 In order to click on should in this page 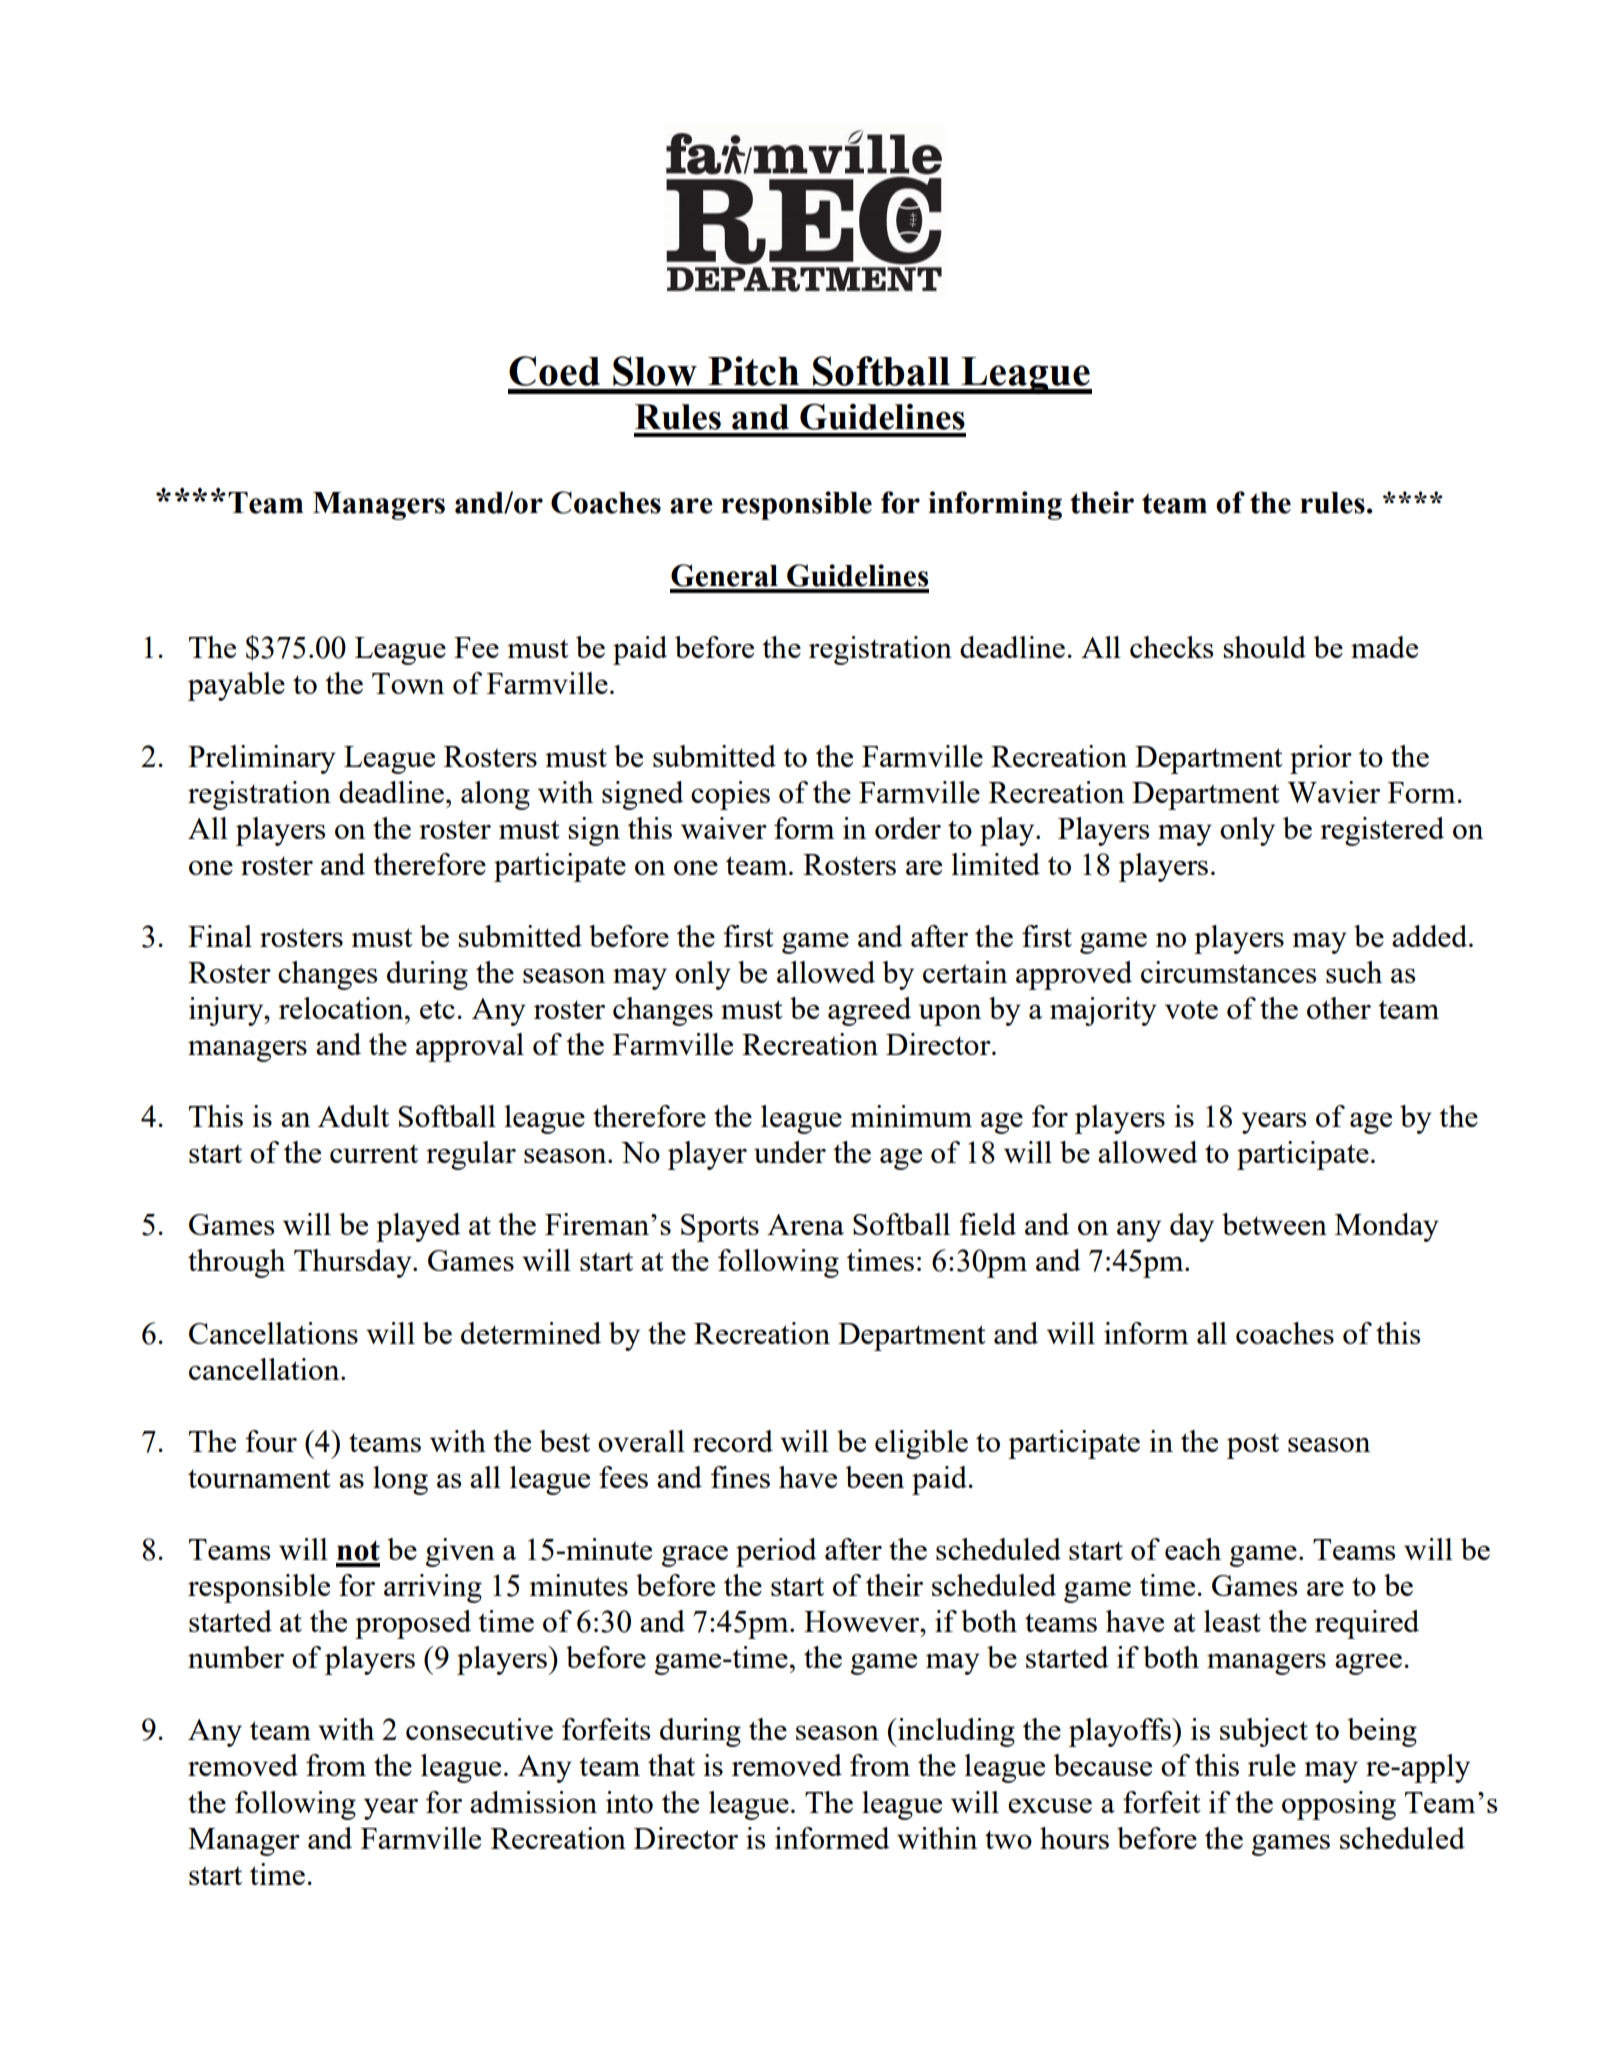, I will do `click(1264, 647)`.
